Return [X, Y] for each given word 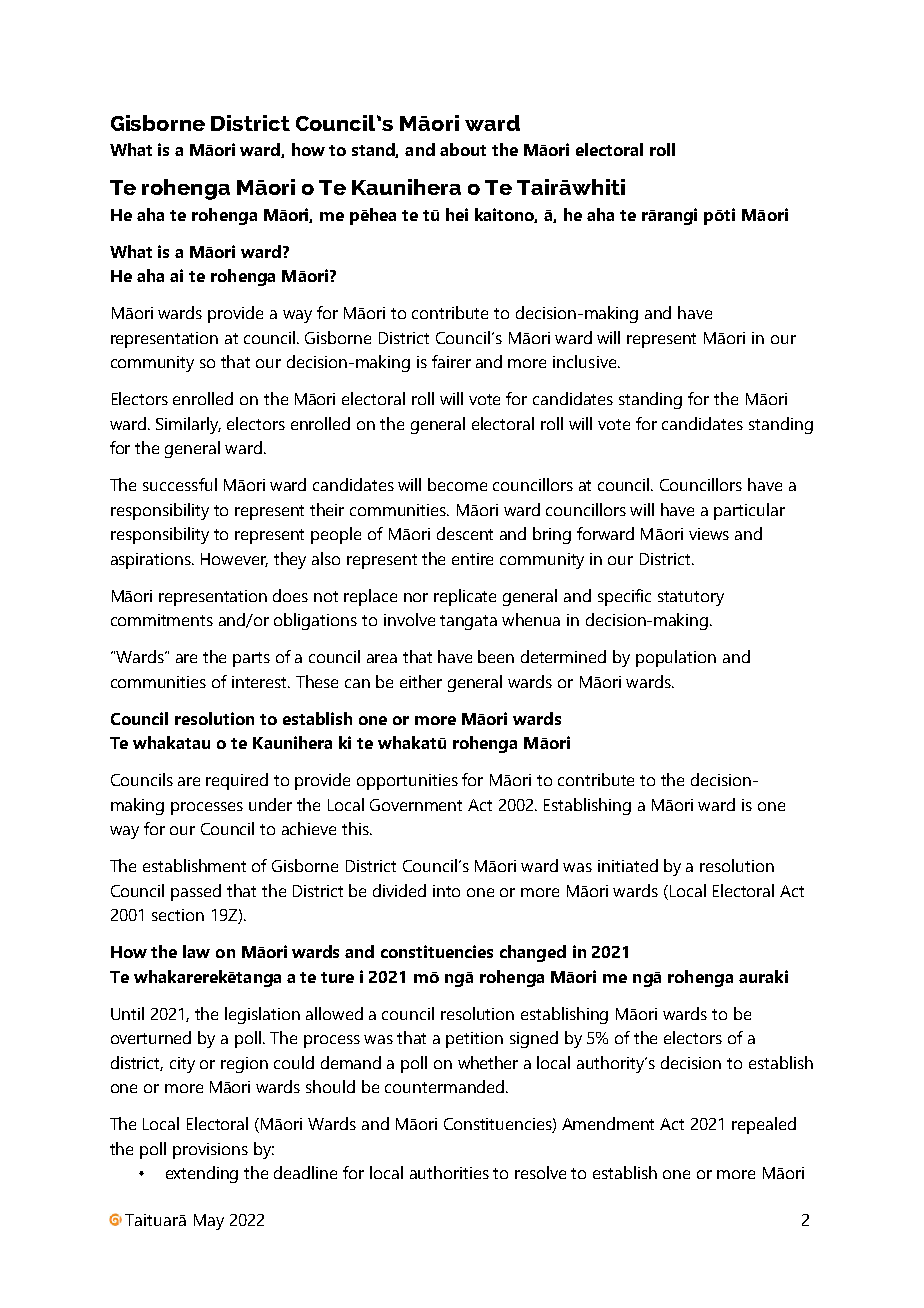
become [457, 484]
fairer [451, 361]
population [676, 658]
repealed [764, 1125]
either [421, 681]
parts [251, 659]
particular [749, 511]
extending [202, 1174]
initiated [628, 865]
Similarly [188, 425]
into [446, 891]
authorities [449, 1172]
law [196, 951]
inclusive [586, 361]
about [463, 149]
